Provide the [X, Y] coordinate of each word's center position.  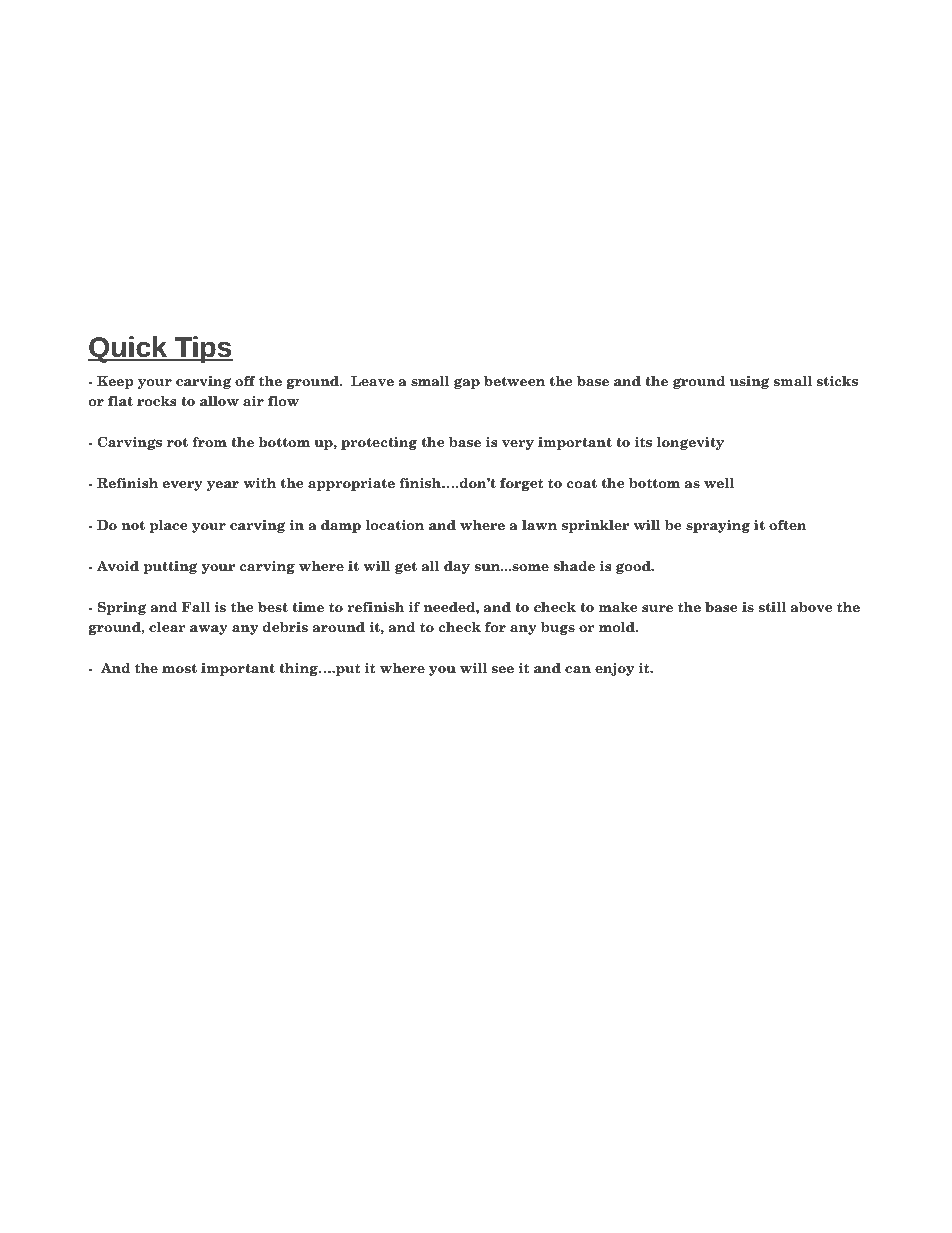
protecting [379, 443]
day [457, 567]
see [503, 669]
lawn [539, 524]
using [750, 382]
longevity [690, 443]
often [788, 525]
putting [170, 567]
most [179, 668]
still [772, 606]
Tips [203, 349]
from [209, 442]
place [168, 526]
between [514, 380]
